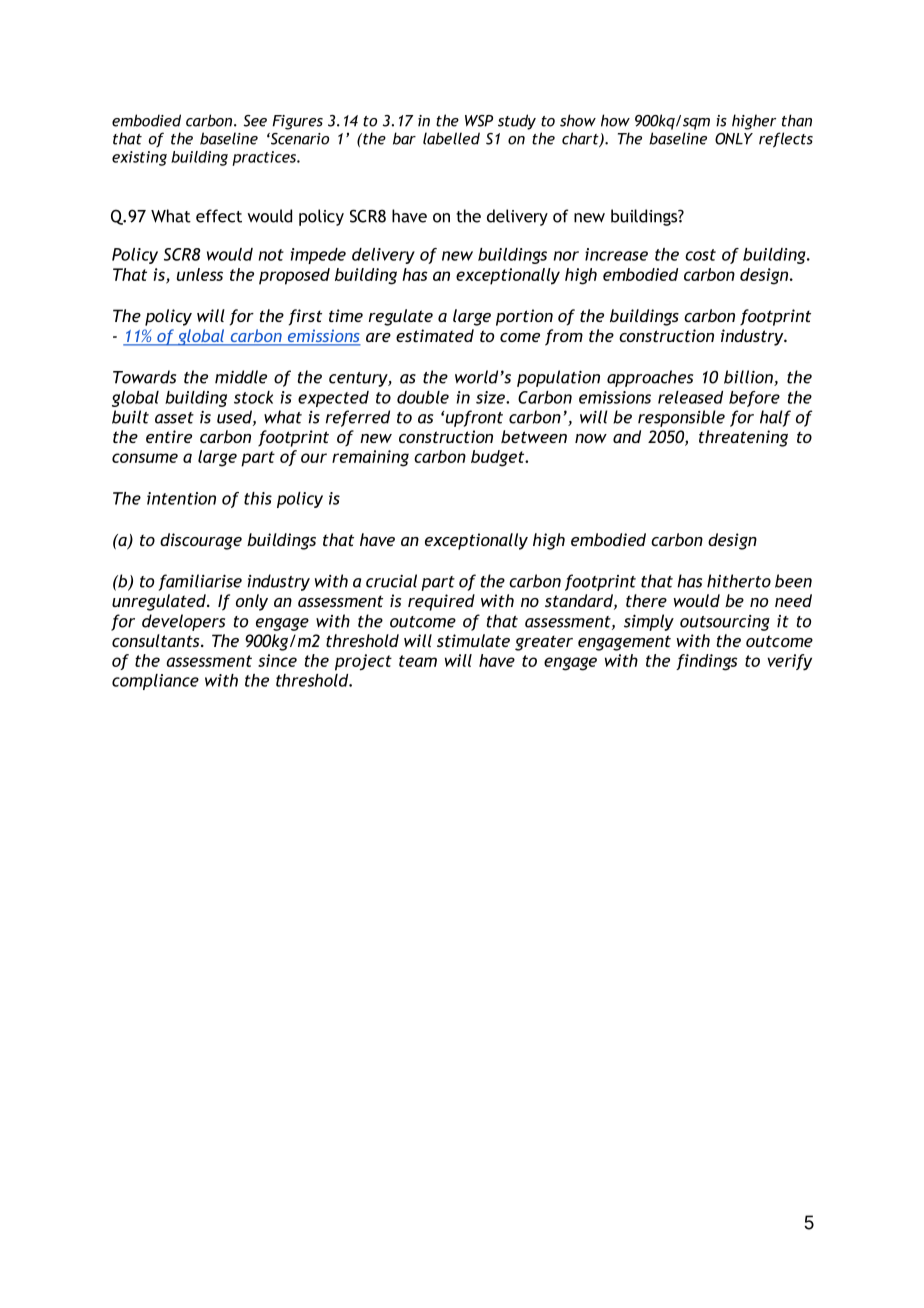 The image size is (924, 1308). I want to click on See, so click(255, 121).
